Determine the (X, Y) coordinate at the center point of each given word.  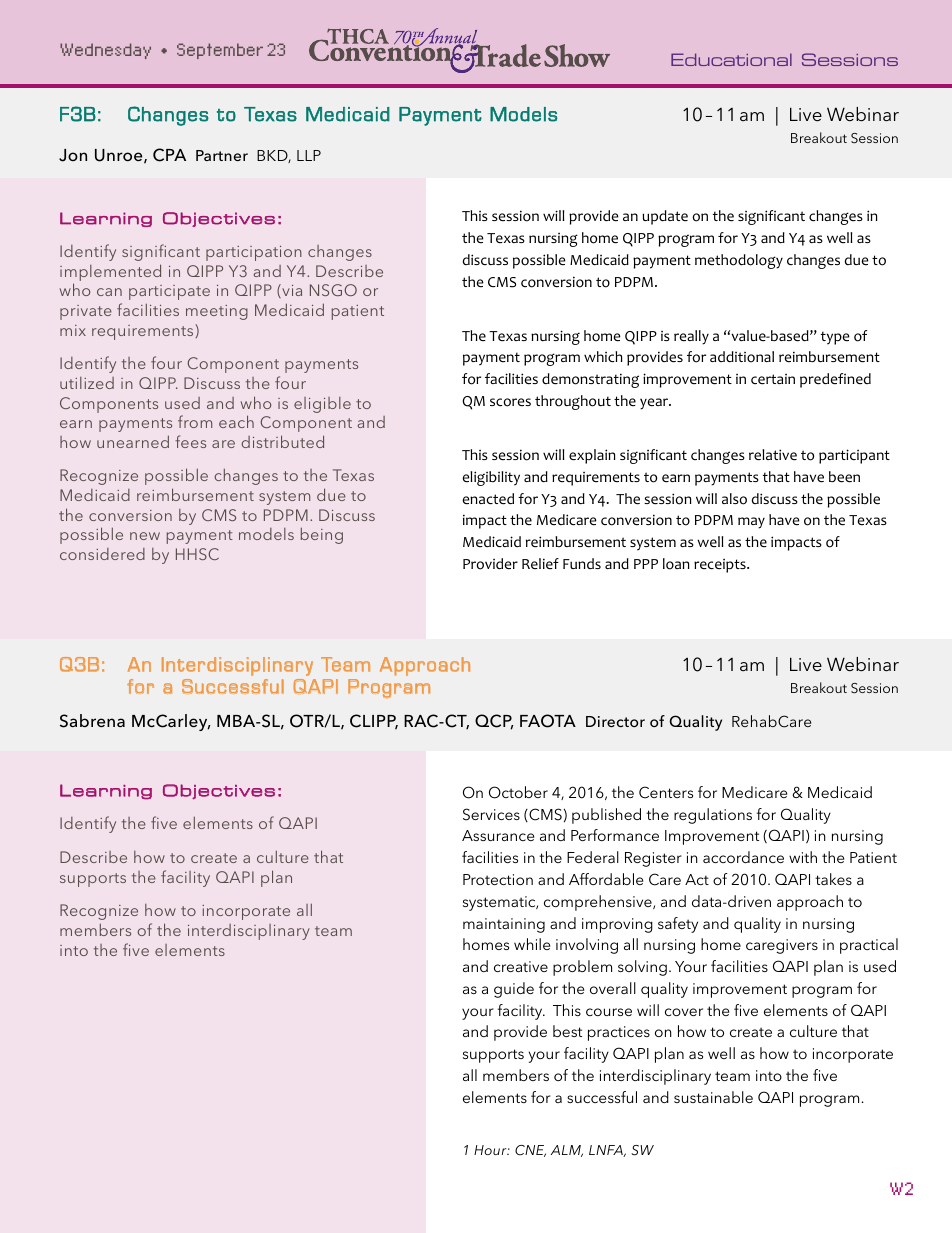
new (145, 536)
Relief (540, 563)
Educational (731, 59)
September (220, 51)
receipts (721, 566)
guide (514, 990)
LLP (309, 155)
